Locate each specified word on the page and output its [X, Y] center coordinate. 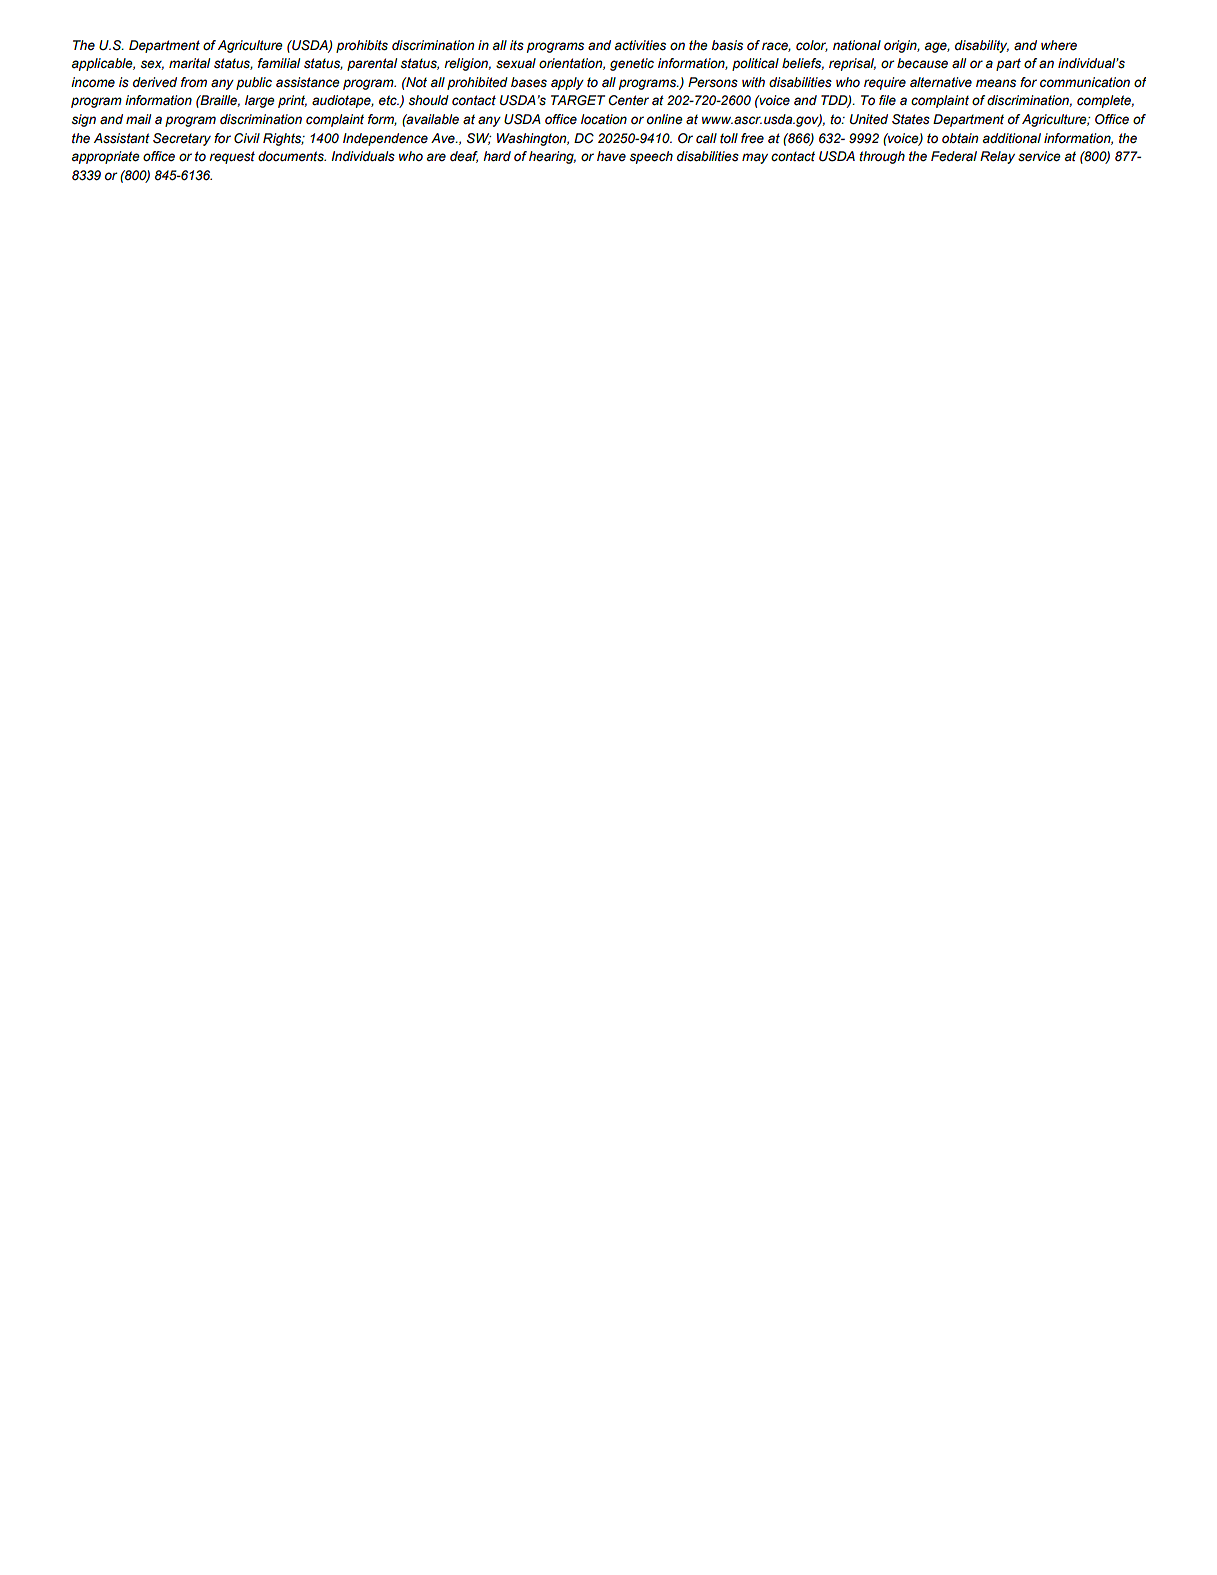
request [232, 157]
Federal [954, 156]
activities [640, 45]
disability [982, 46]
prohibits [362, 46]
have [611, 156]
